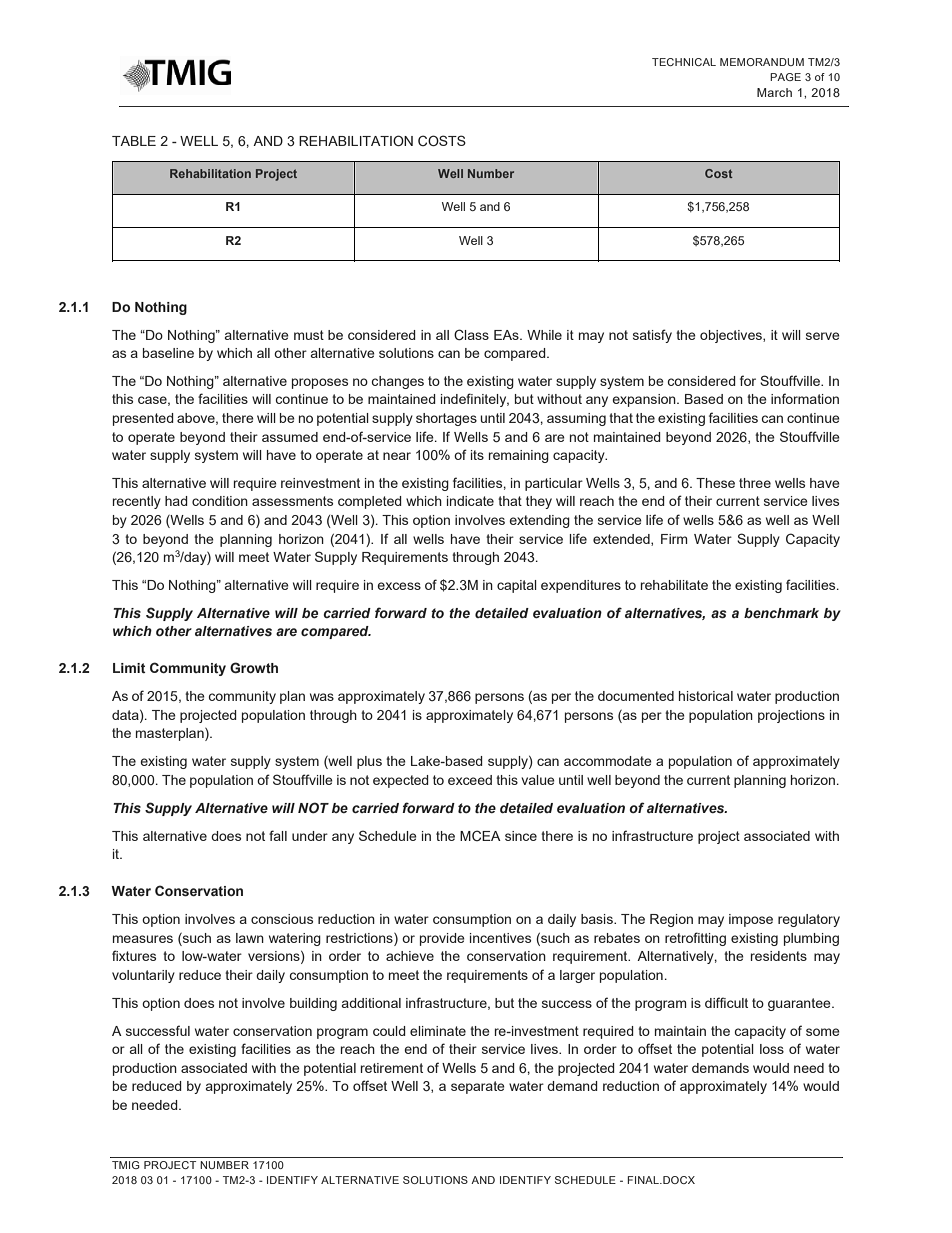  What do you see at coordinates (471, 335) in the screenshot?
I see `Class` at bounding box center [471, 335].
